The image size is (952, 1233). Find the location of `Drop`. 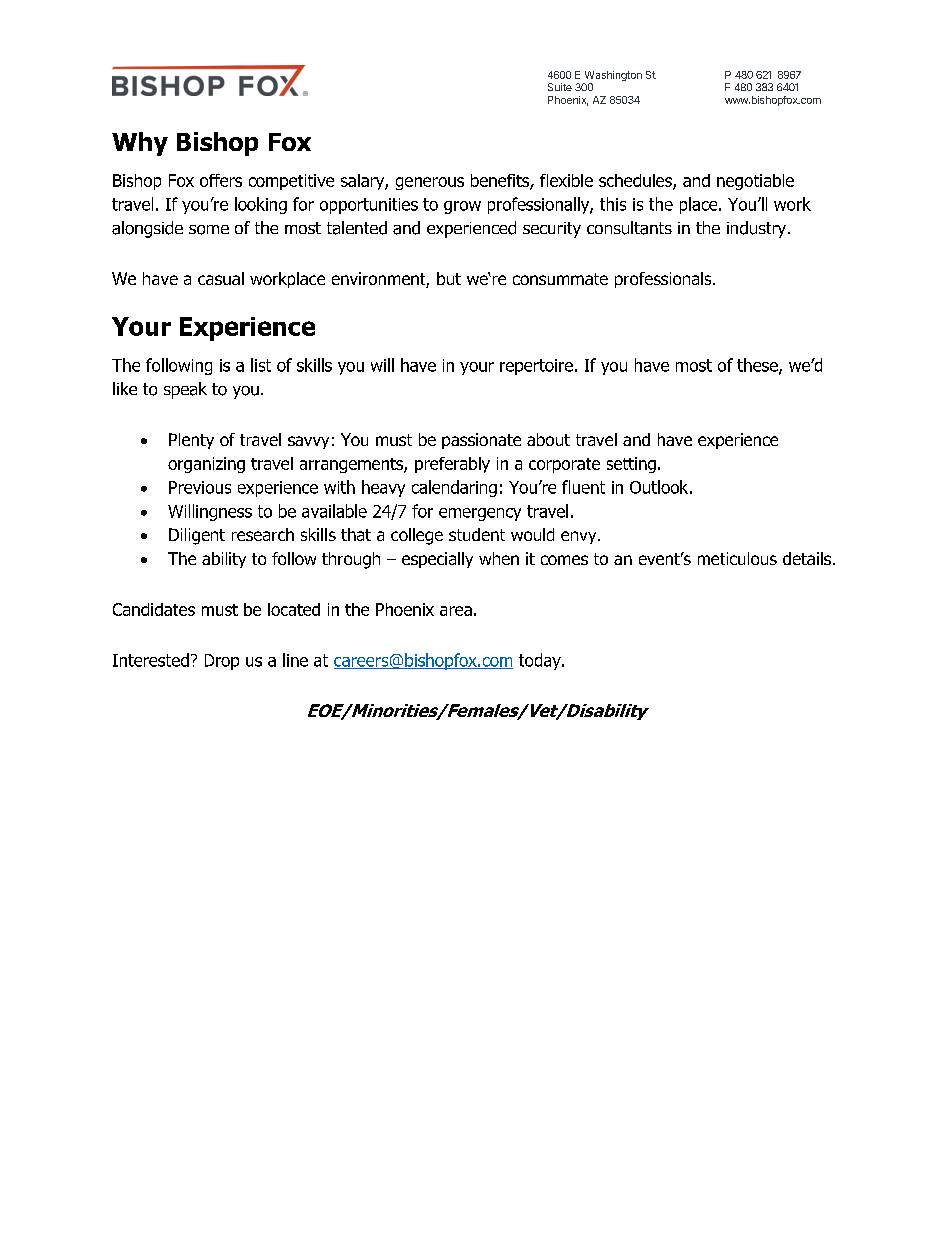

Drop is located at coordinates (222, 662).
